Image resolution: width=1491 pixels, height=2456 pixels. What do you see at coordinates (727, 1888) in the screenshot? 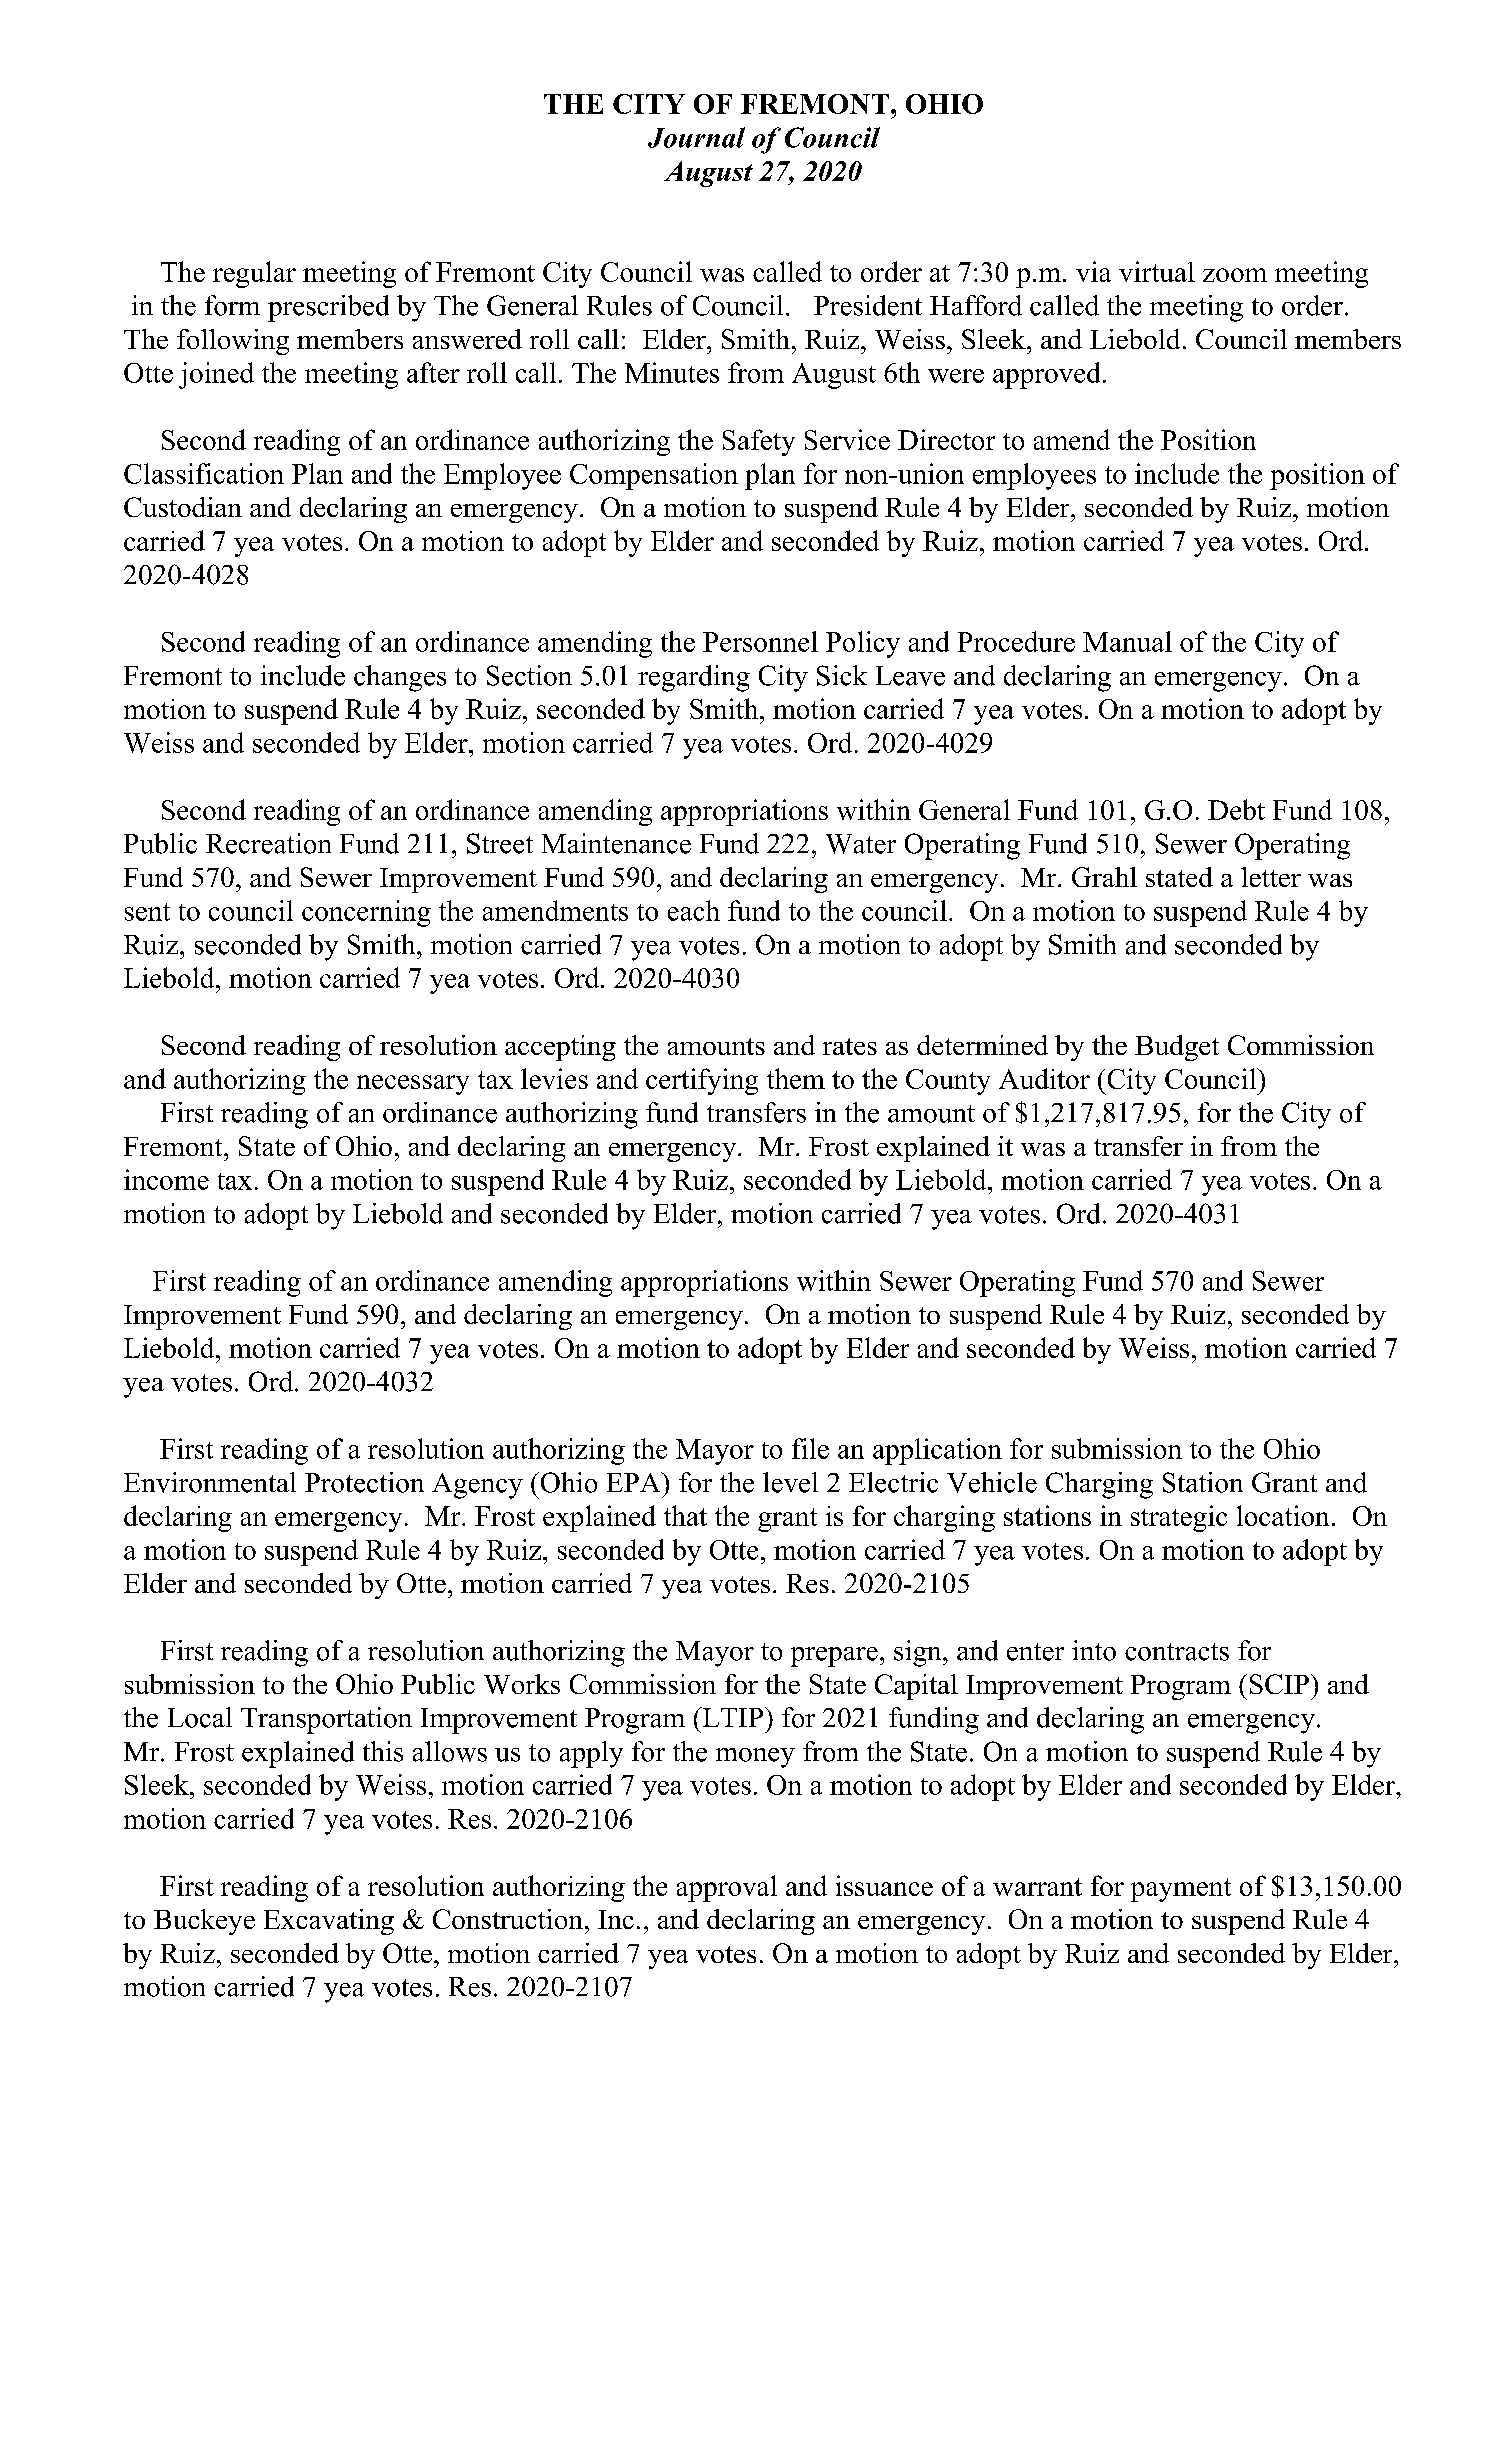
I see `approval` at bounding box center [727, 1888].
